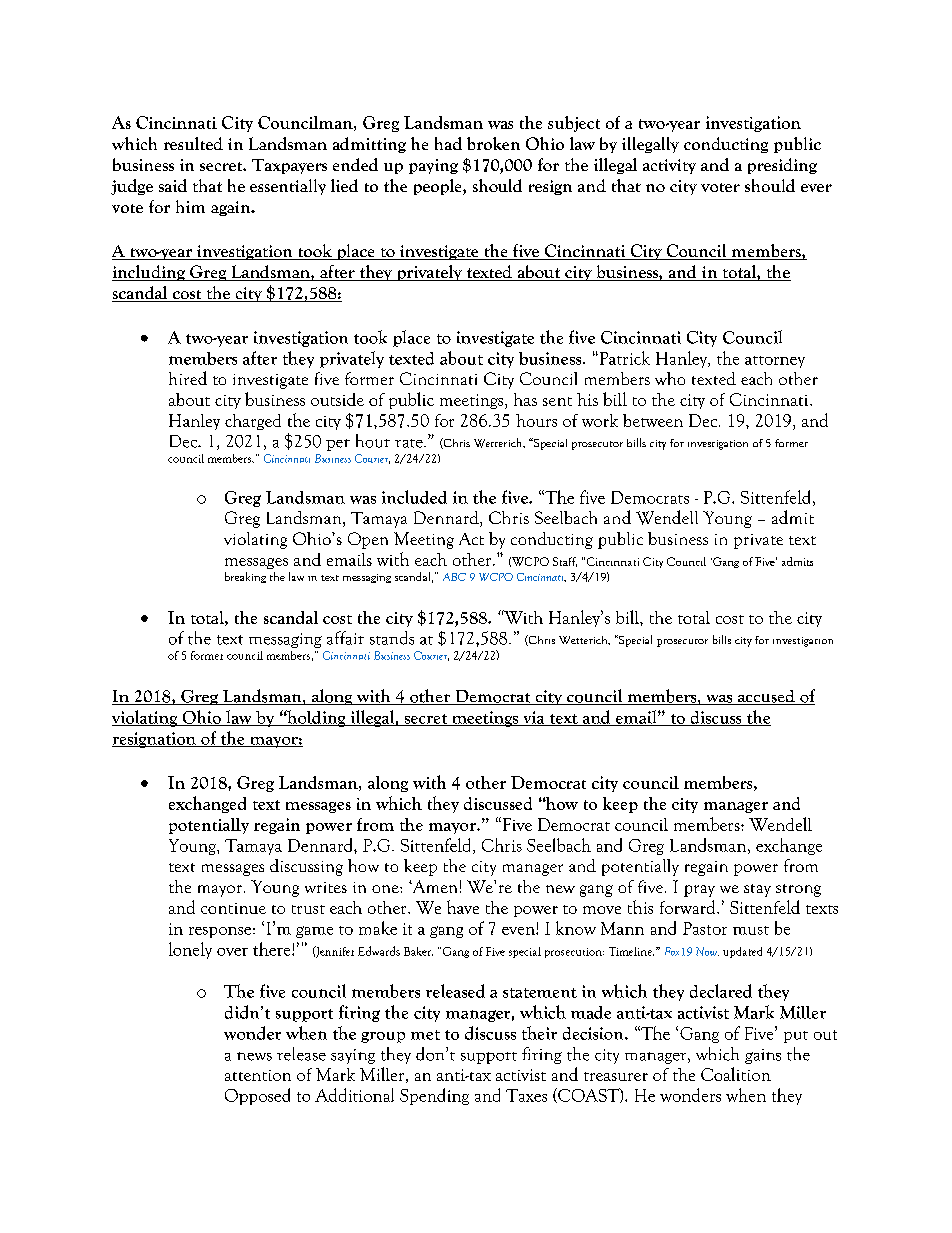 The width and height of the page is (952, 1233). I want to click on charged, so click(253, 422).
